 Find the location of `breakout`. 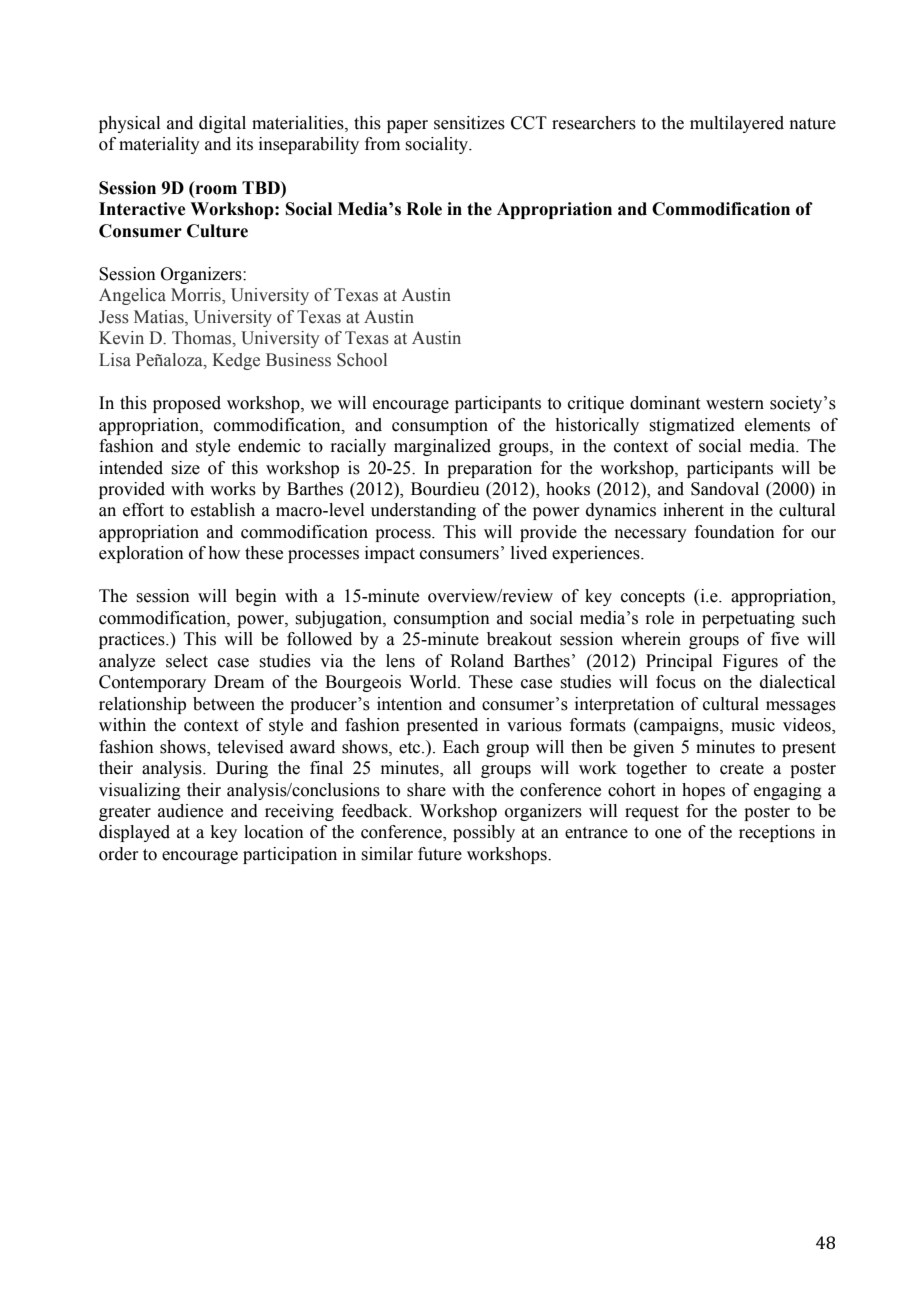

breakout is located at coordinates (519, 639).
